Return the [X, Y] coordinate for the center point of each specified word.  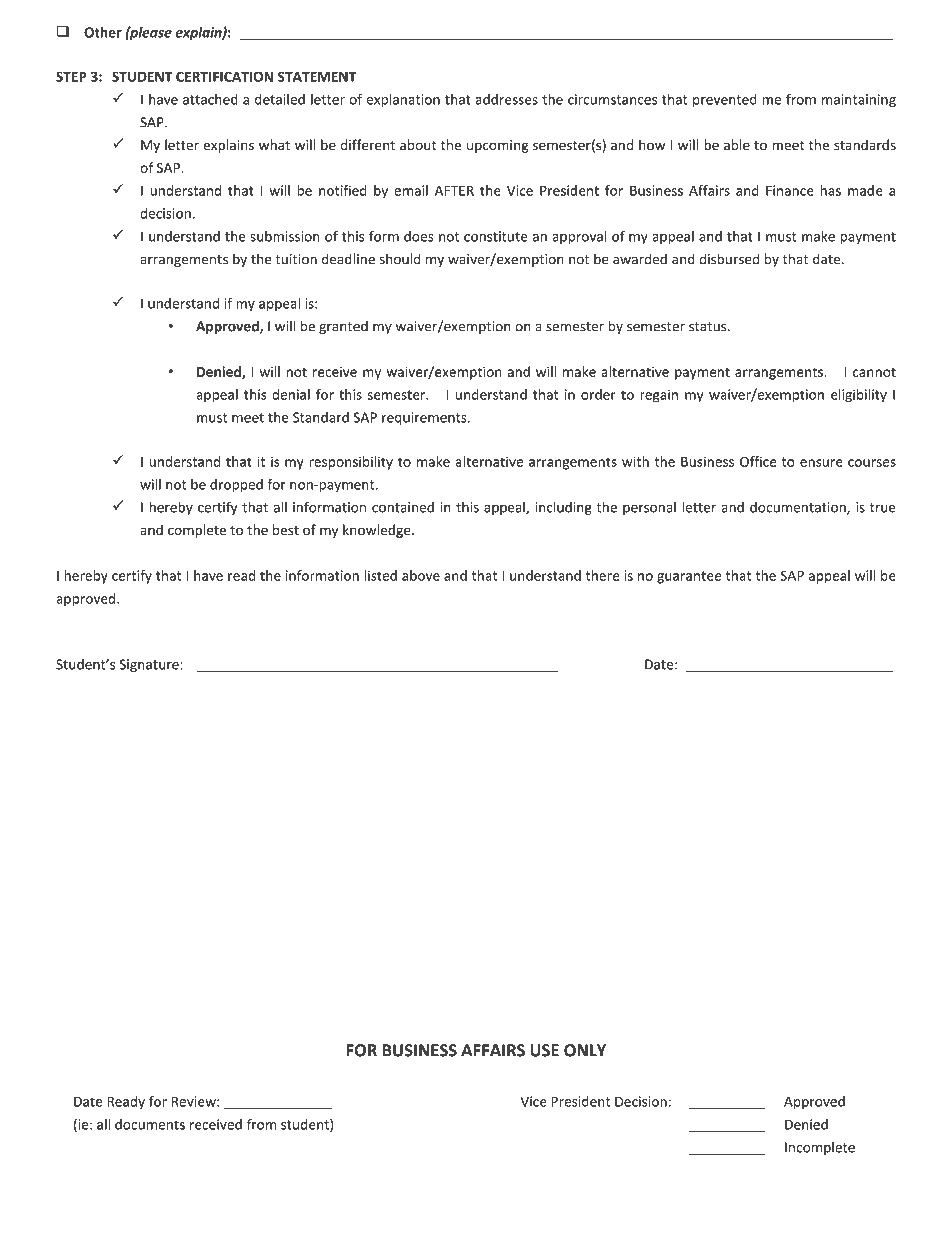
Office [758, 461]
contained [403, 507]
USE [544, 1050]
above [421, 575]
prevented [725, 101]
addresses [506, 99]
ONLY [585, 1050]
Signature [150, 666]
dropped [236, 486]
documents [150, 1124]
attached [210, 99]
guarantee [689, 577]
